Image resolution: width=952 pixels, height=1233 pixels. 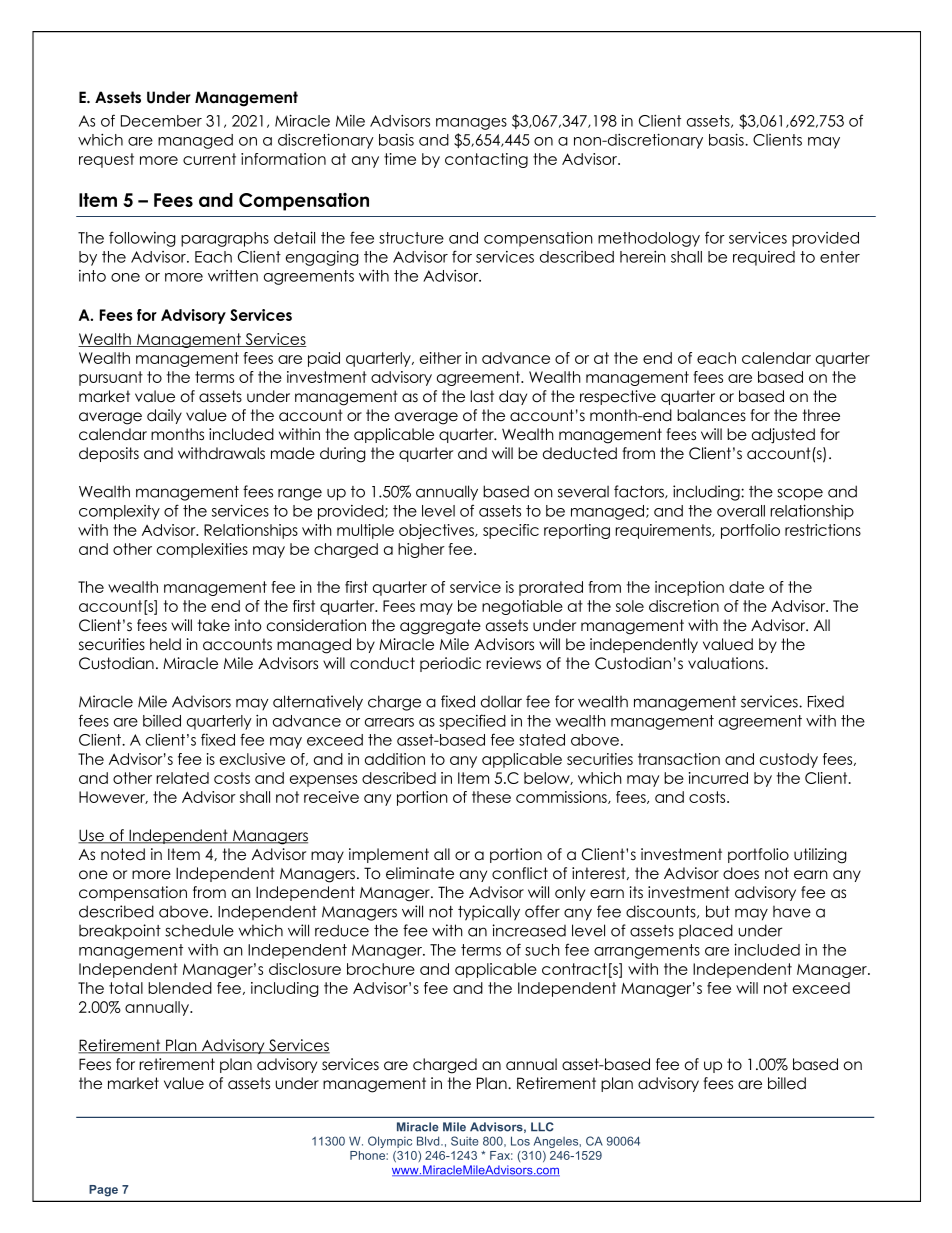 I want to click on Suite, so click(x=465, y=1141).
